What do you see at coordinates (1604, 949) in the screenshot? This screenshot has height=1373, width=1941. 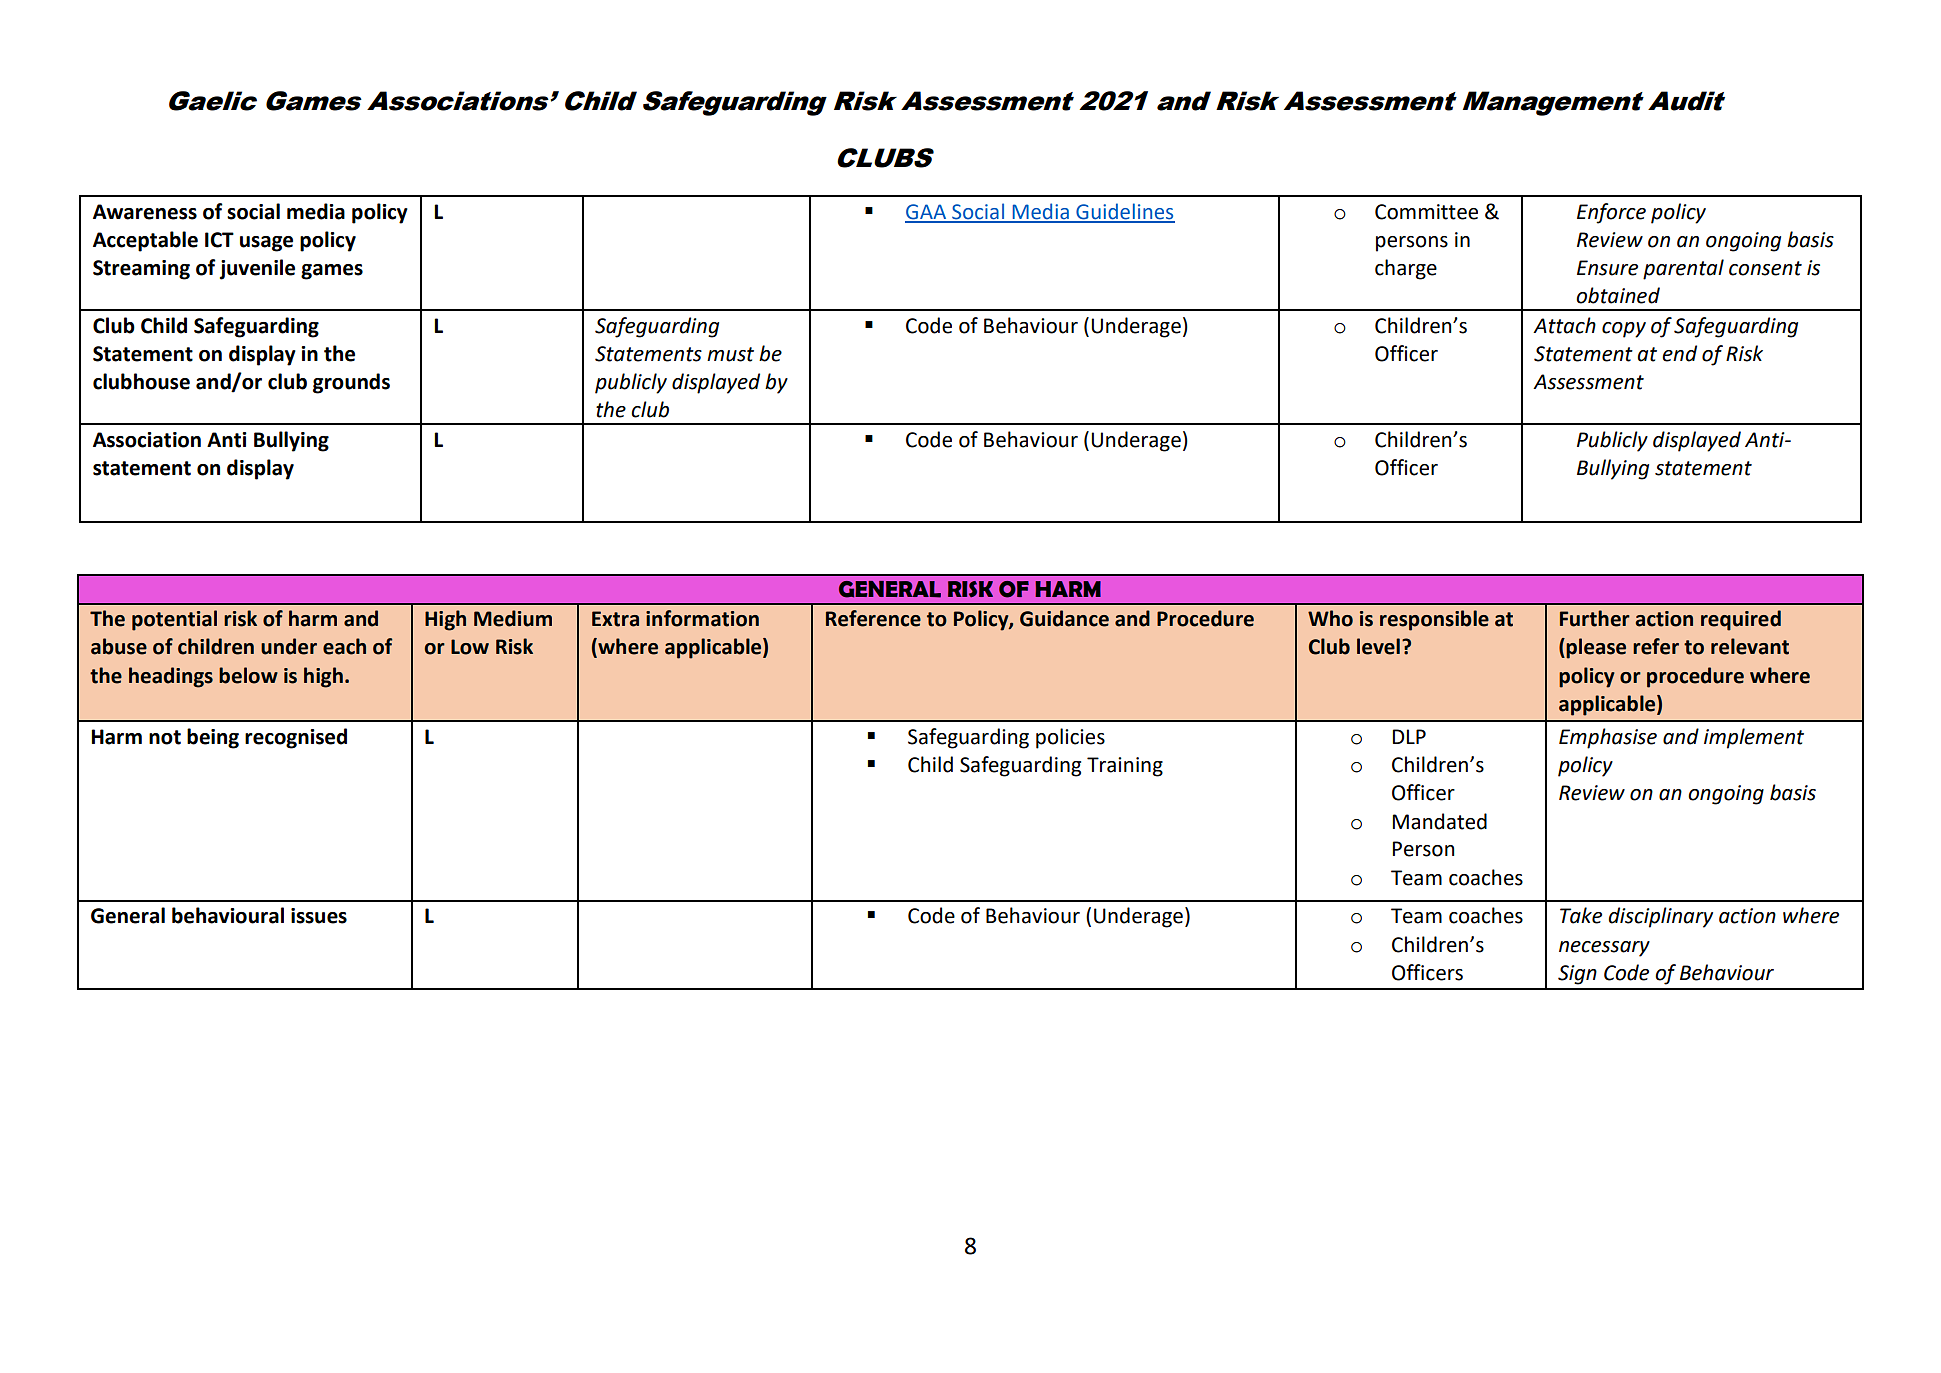 I see `necessary` at bounding box center [1604, 949].
